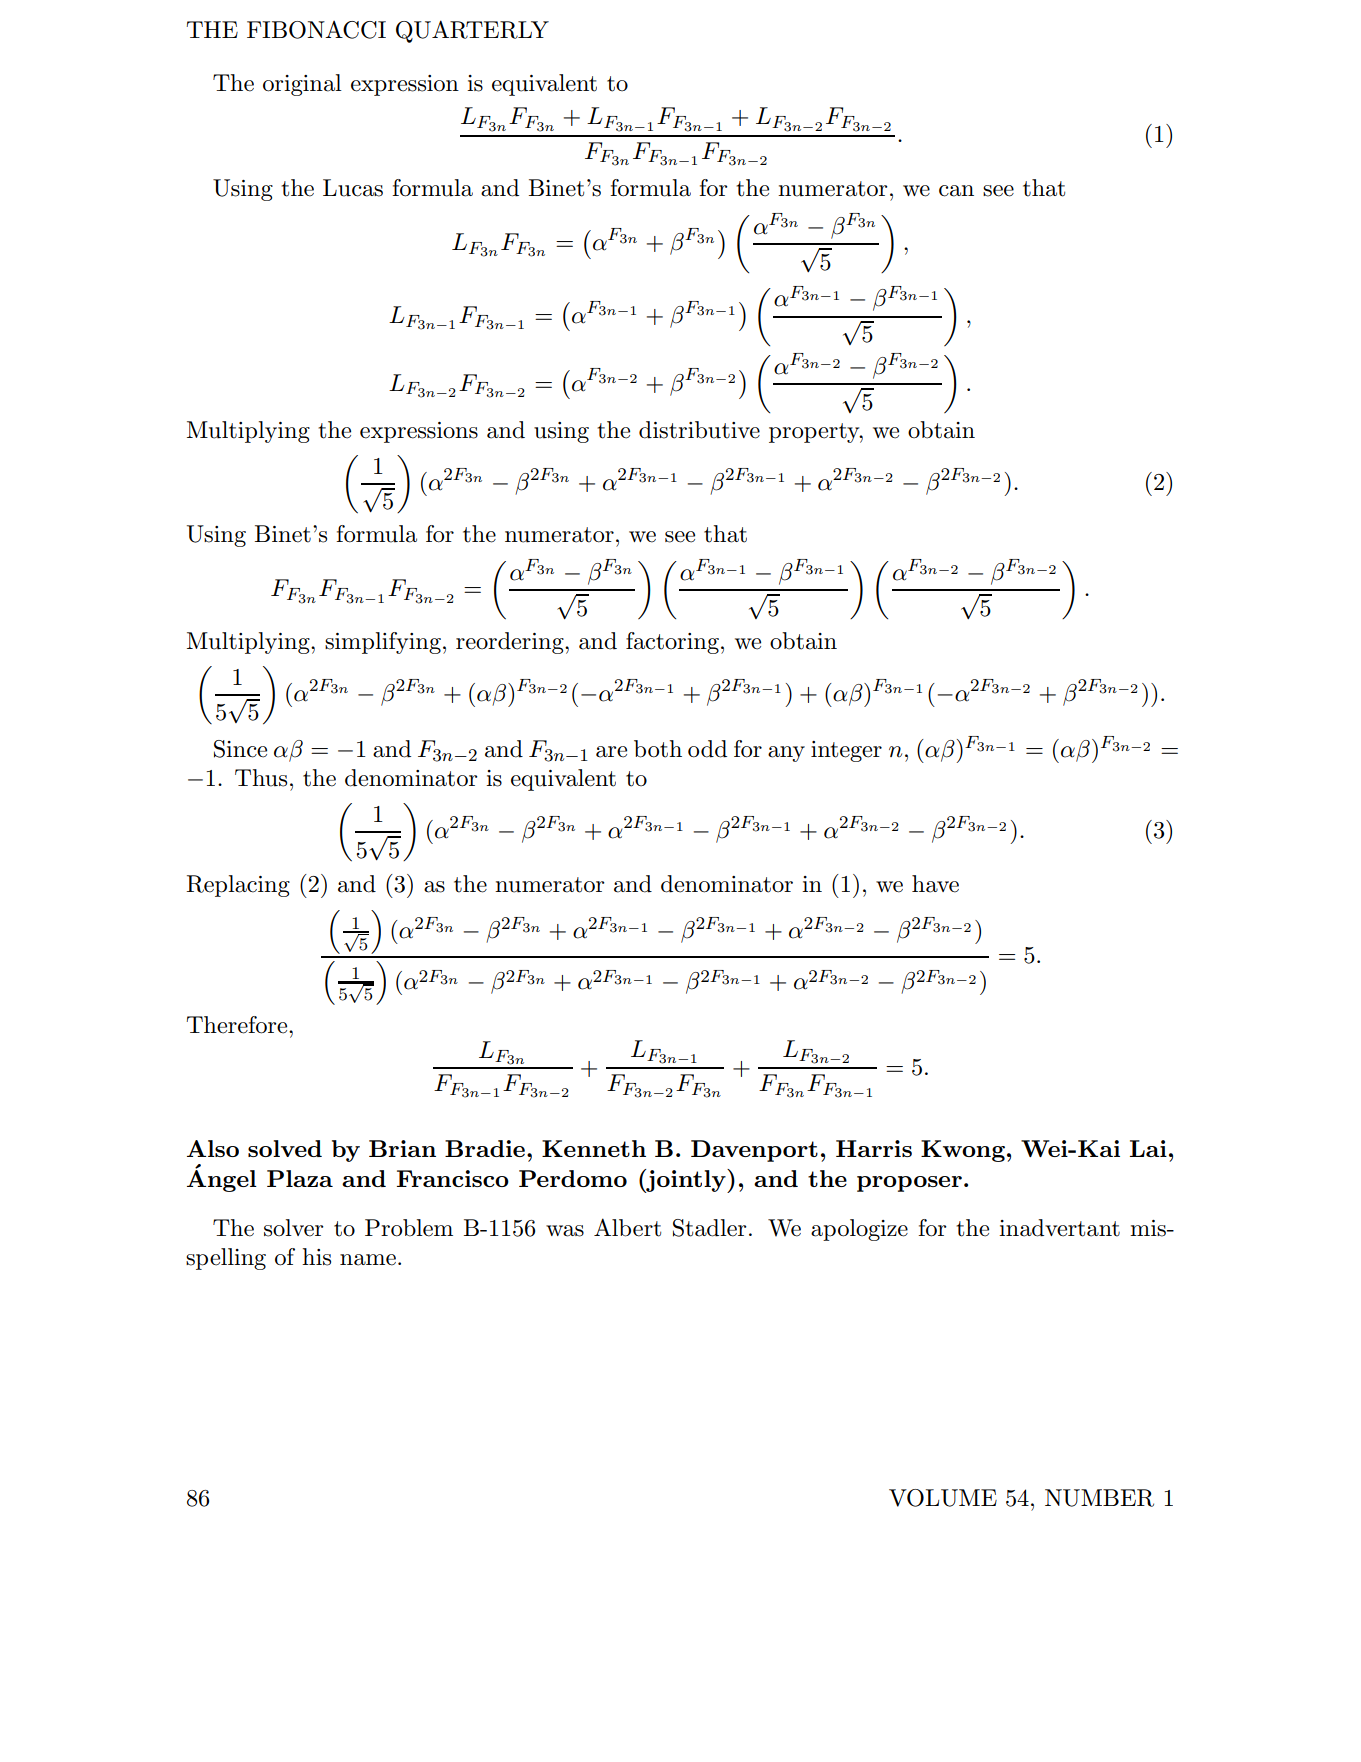 Image resolution: width=1361 pixels, height=1762 pixels. I want to click on original, so click(302, 85).
